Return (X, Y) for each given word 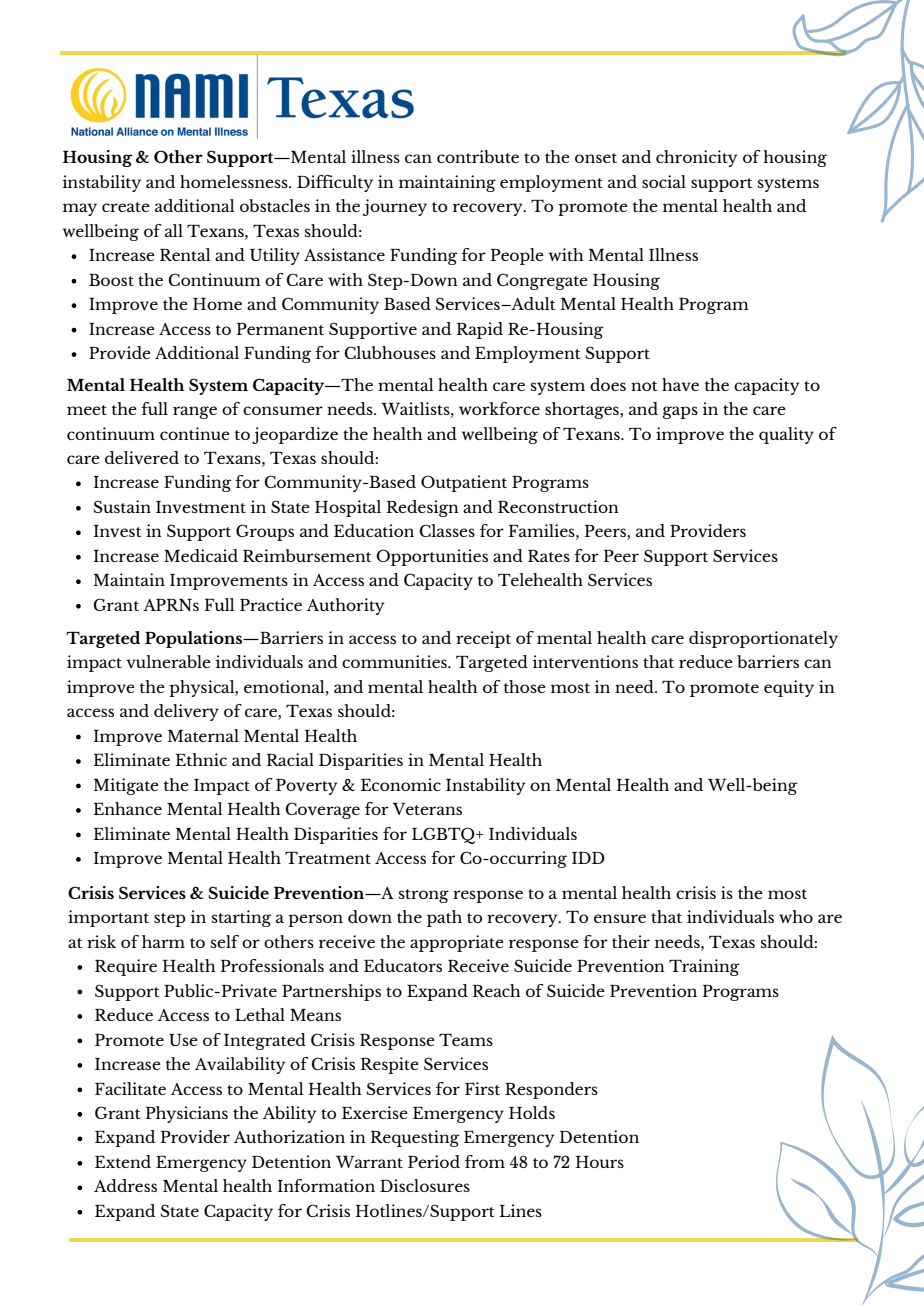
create (126, 207)
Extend (123, 1161)
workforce (499, 408)
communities (395, 661)
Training (704, 967)
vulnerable (168, 661)
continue (195, 433)
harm (163, 941)
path (444, 918)
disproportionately (763, 639)
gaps (680, 412)
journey (394, 207)
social (664, 181)
